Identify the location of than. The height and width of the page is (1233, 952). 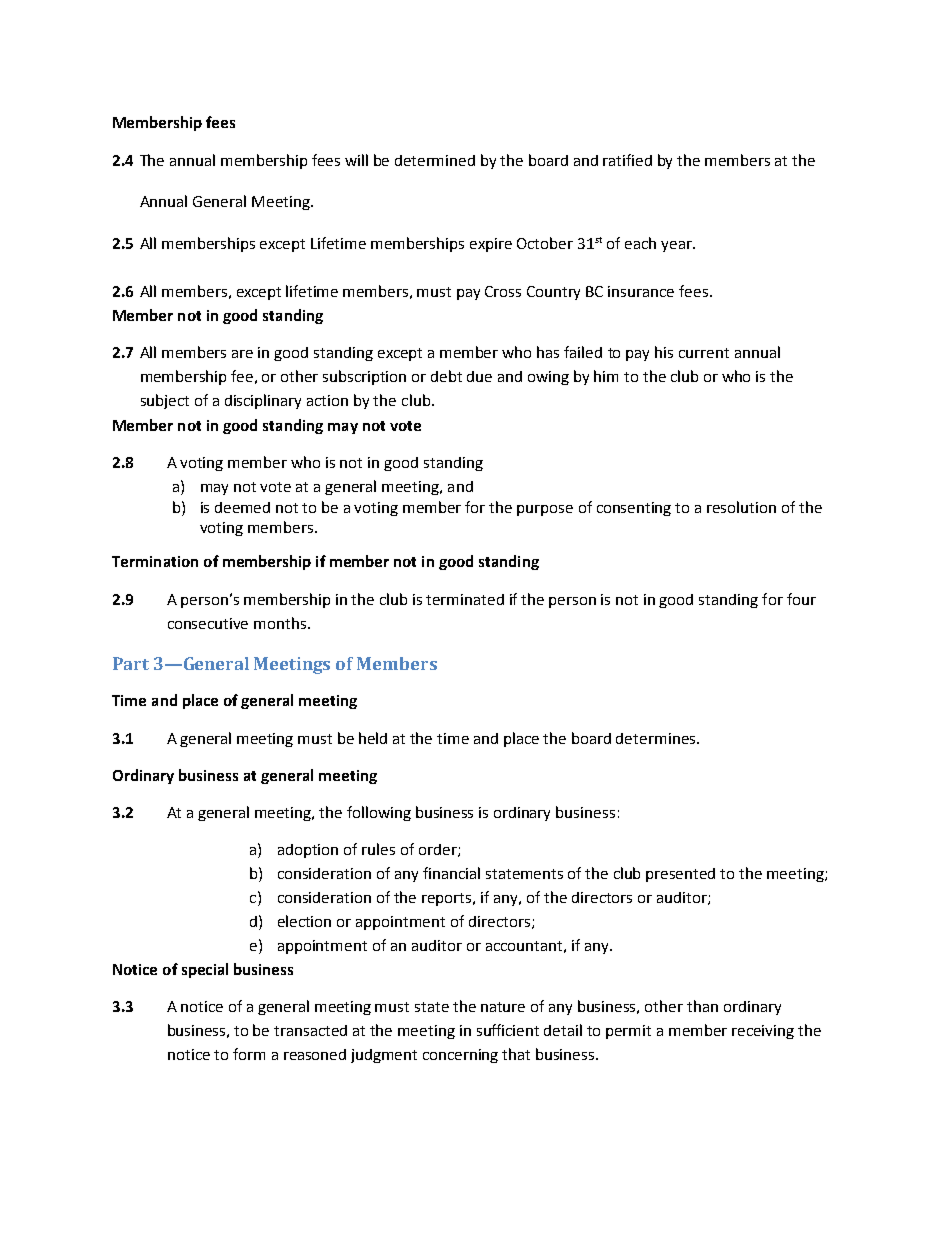
(702, 1006).
